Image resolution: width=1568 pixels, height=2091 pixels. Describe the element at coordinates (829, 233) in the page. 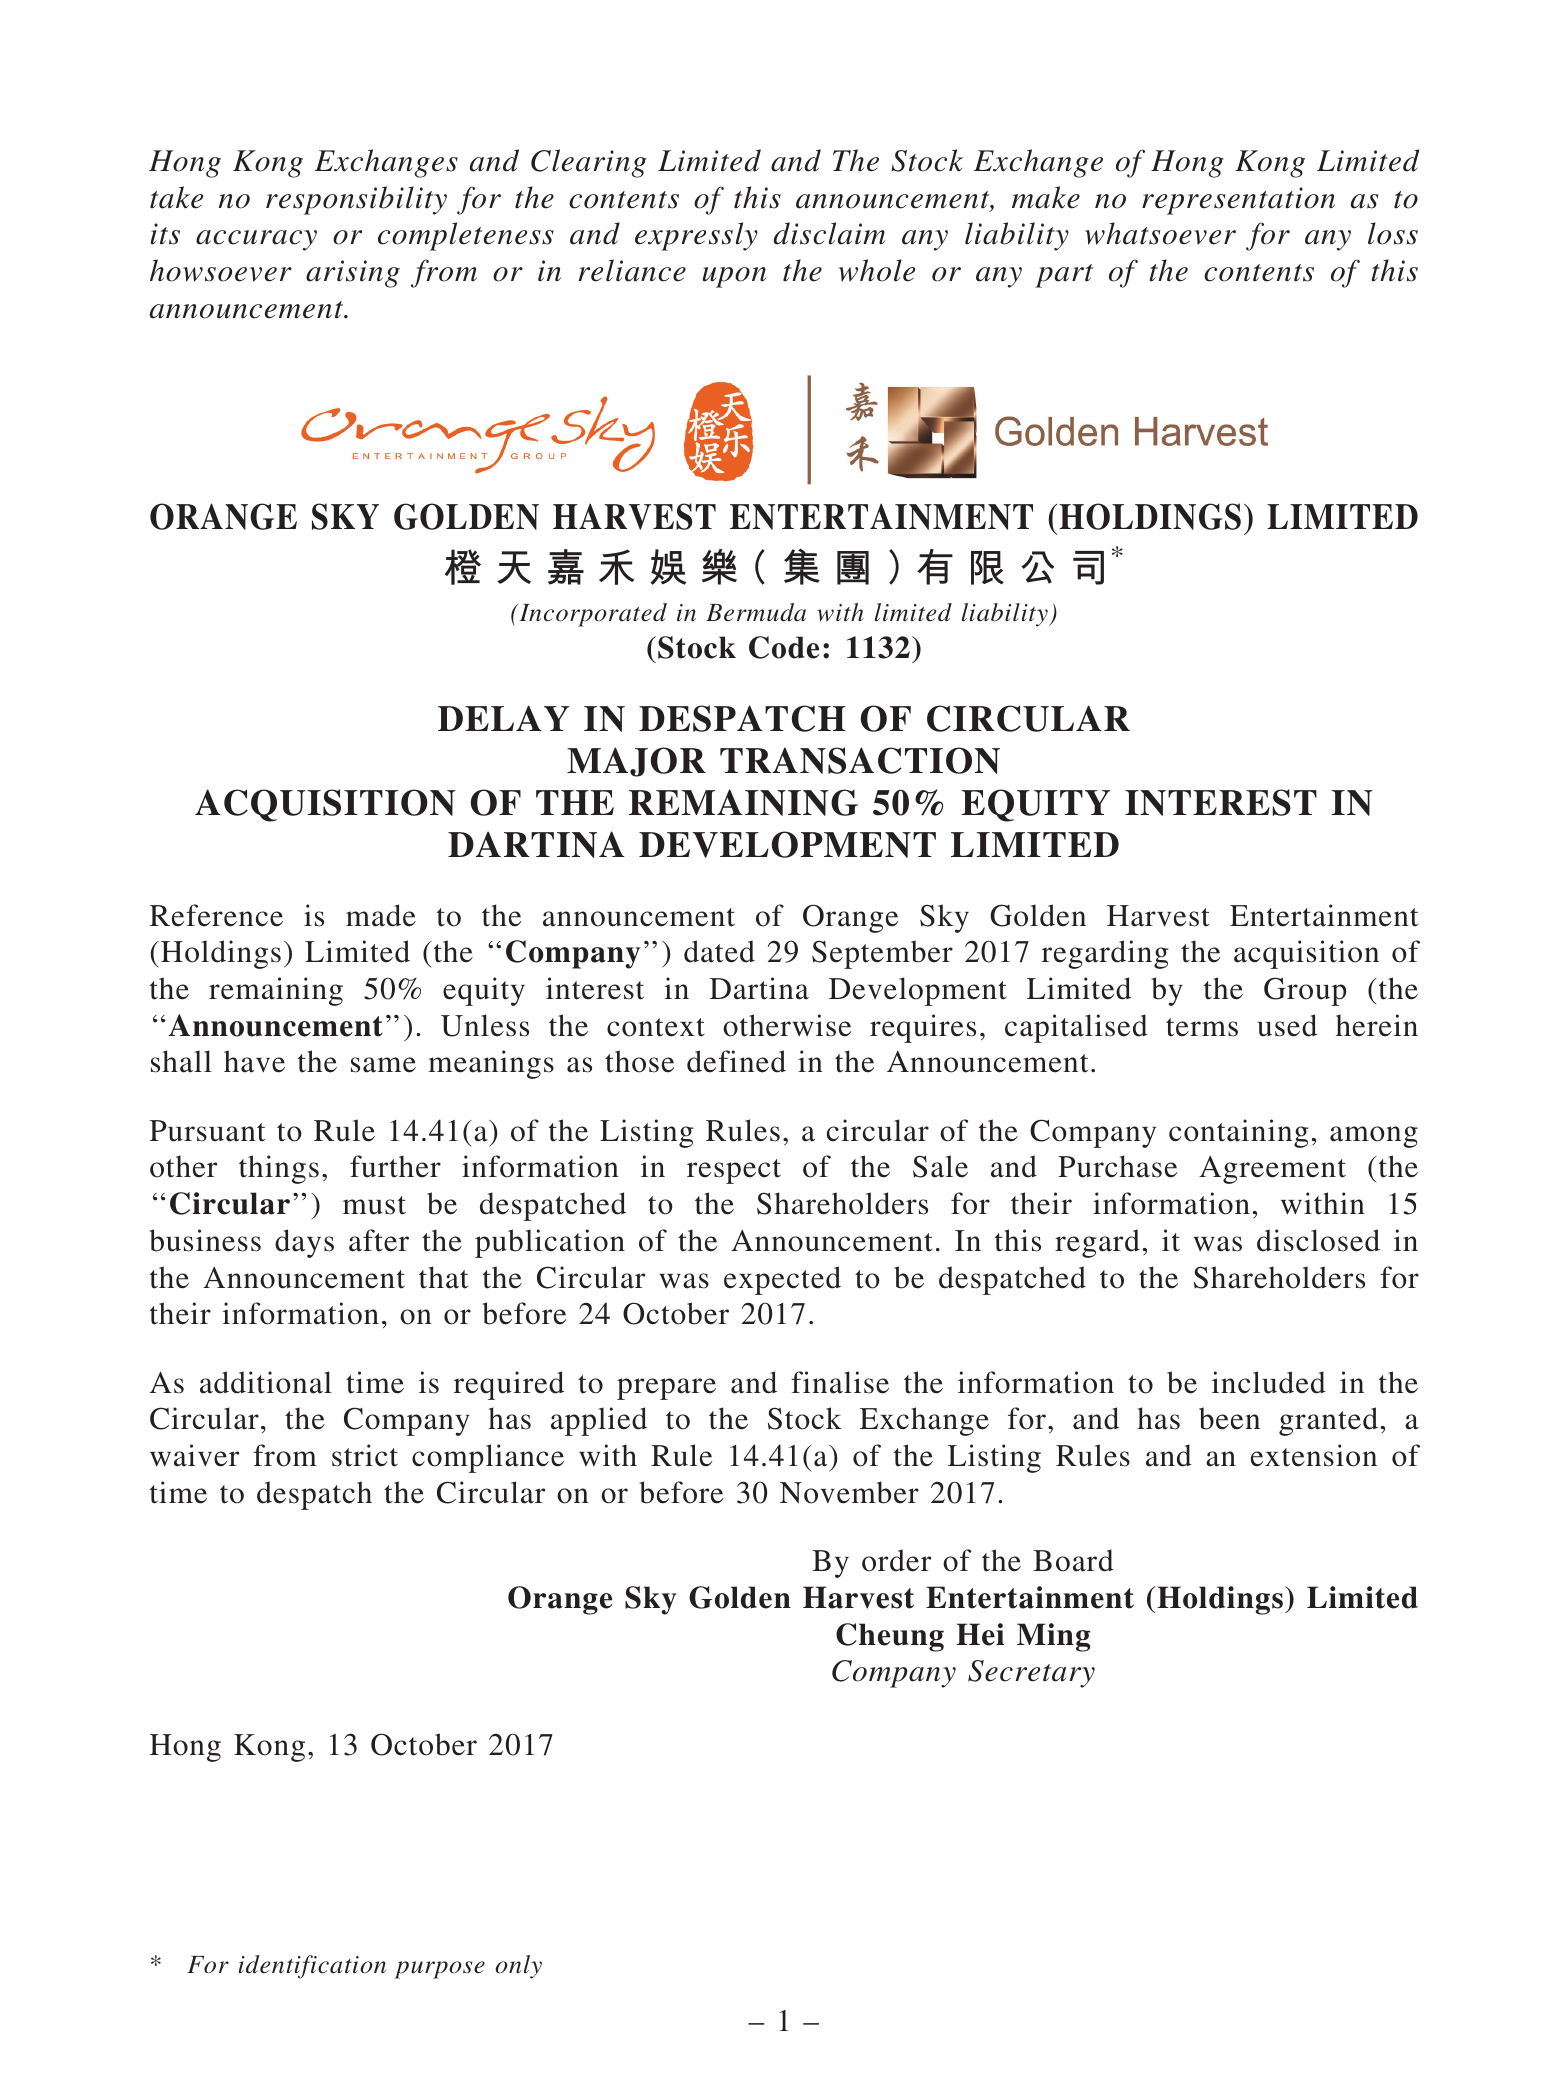

I see `disclaim` at that location.
